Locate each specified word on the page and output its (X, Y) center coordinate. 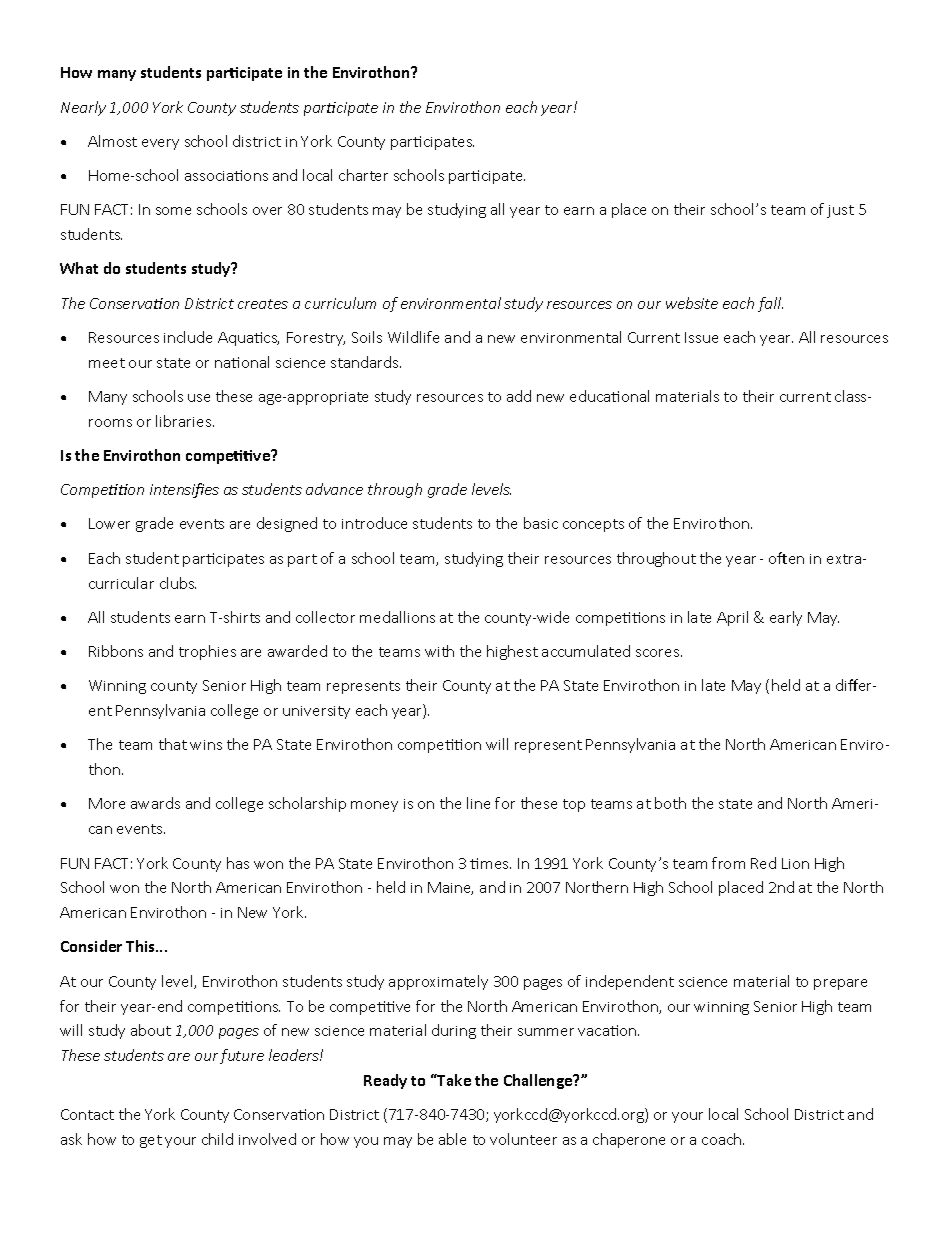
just (840, 211)
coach (723, 1139)
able (452, 1139)
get (151, 1141)
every (160, 144)
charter (363, 175)
